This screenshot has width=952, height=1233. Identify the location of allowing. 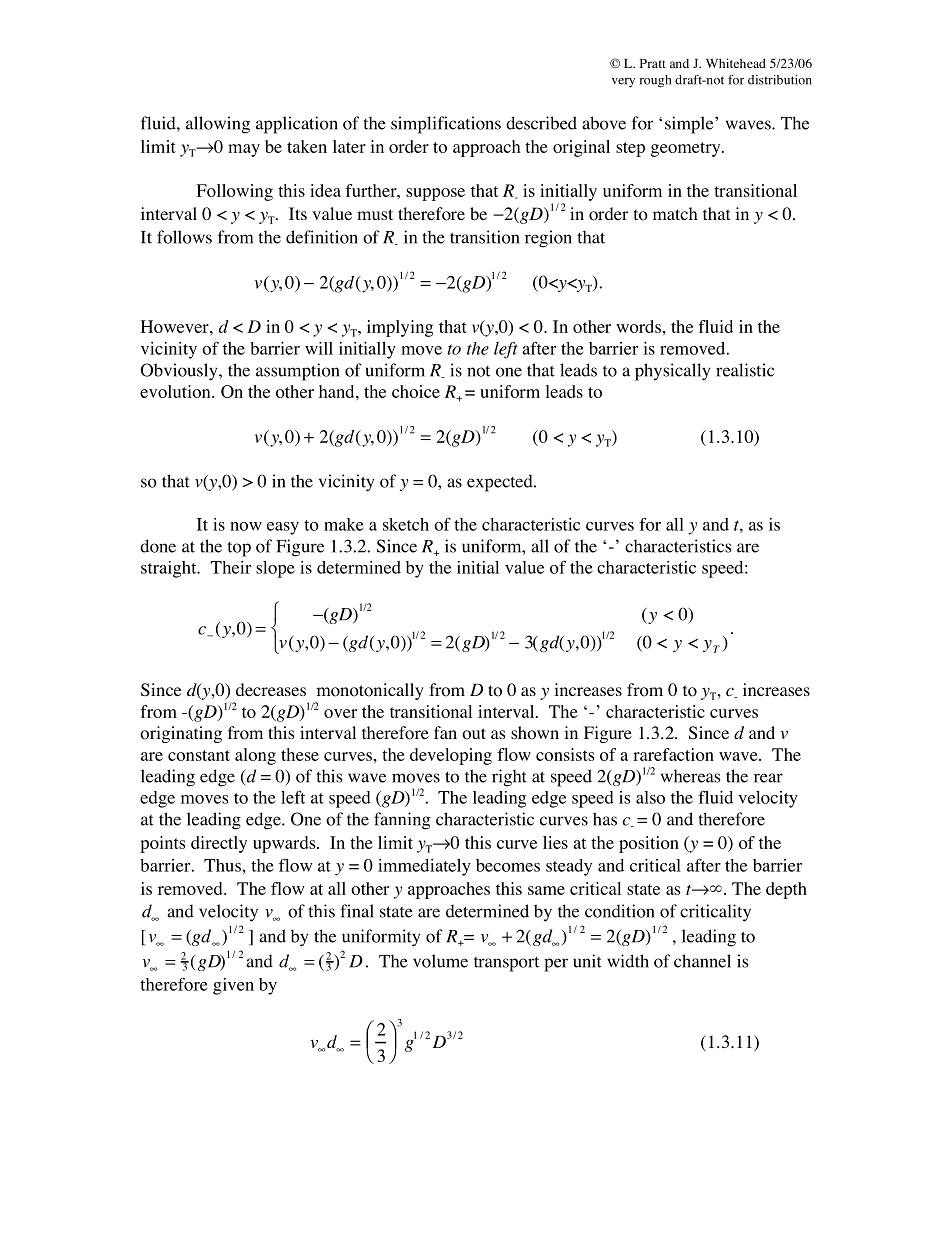
(218, 125).
